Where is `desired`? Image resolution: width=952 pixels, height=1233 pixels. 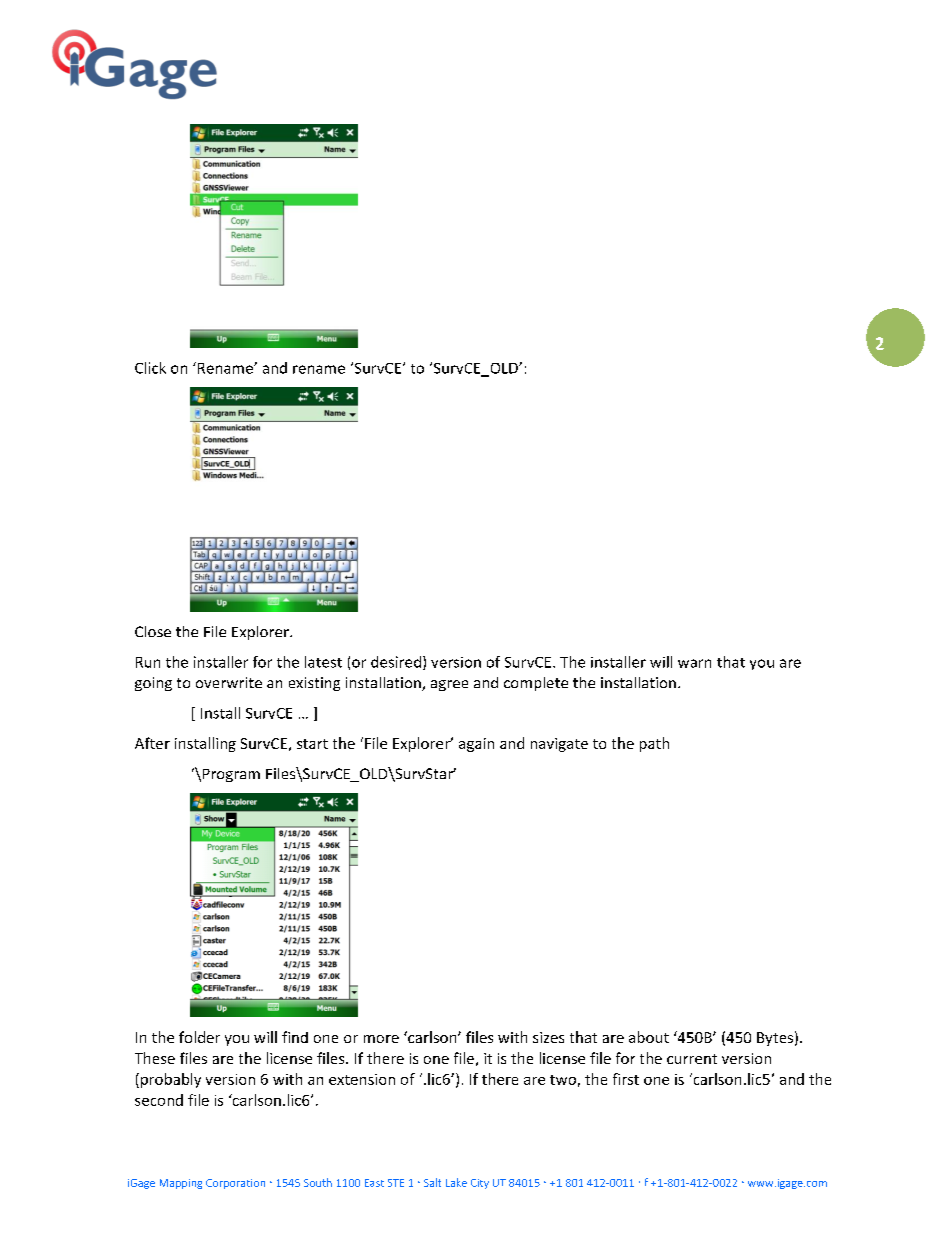 desired is located at coordinates (396, 662).
